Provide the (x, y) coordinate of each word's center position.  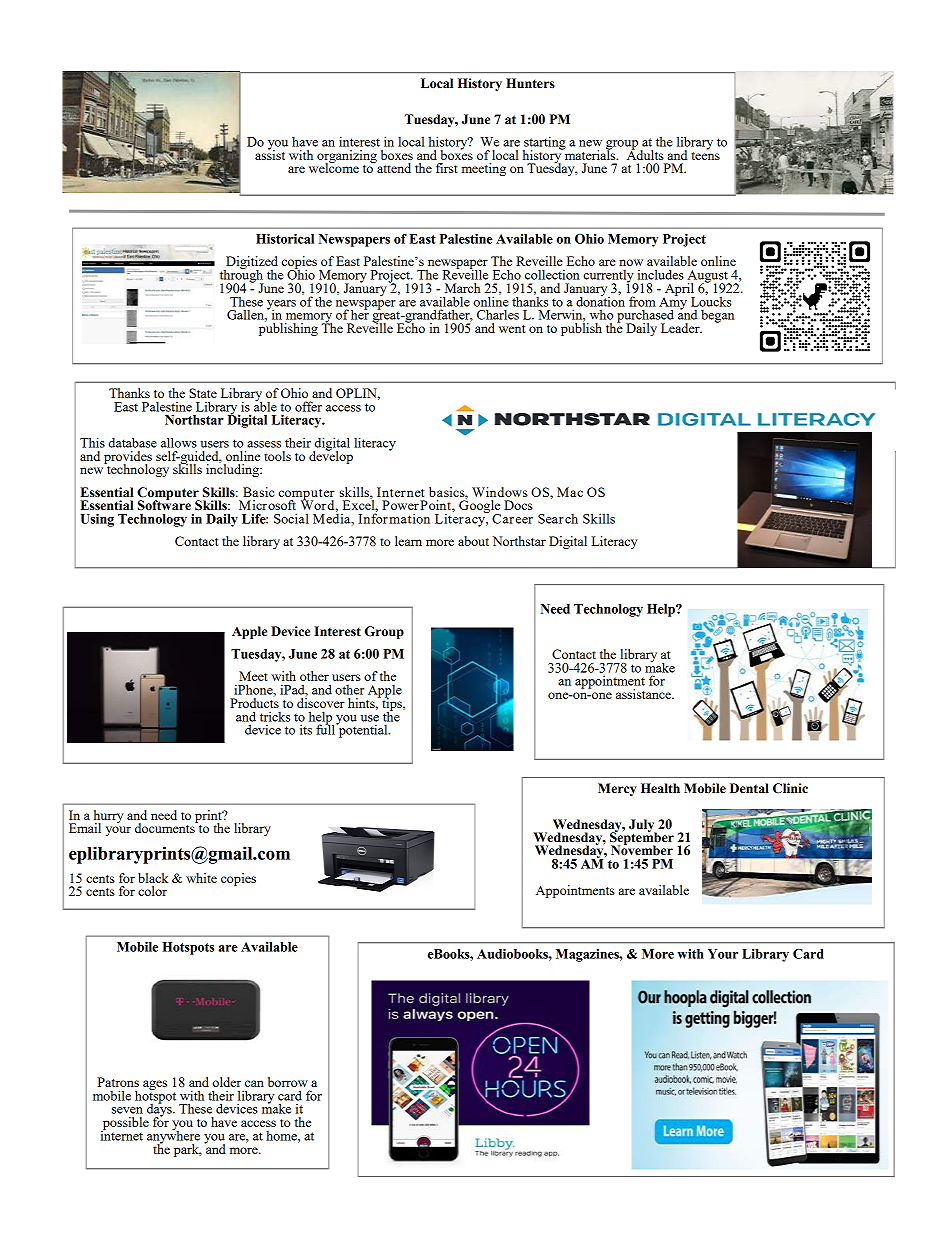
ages (155, 1085)
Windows (500, 492)
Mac (570, 492)
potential (363, 730)
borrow (288, 1082)
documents (166, 827)
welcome (334, 167)
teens (705, 154)
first (447, 168)
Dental (749, 788)
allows (179, 442)
